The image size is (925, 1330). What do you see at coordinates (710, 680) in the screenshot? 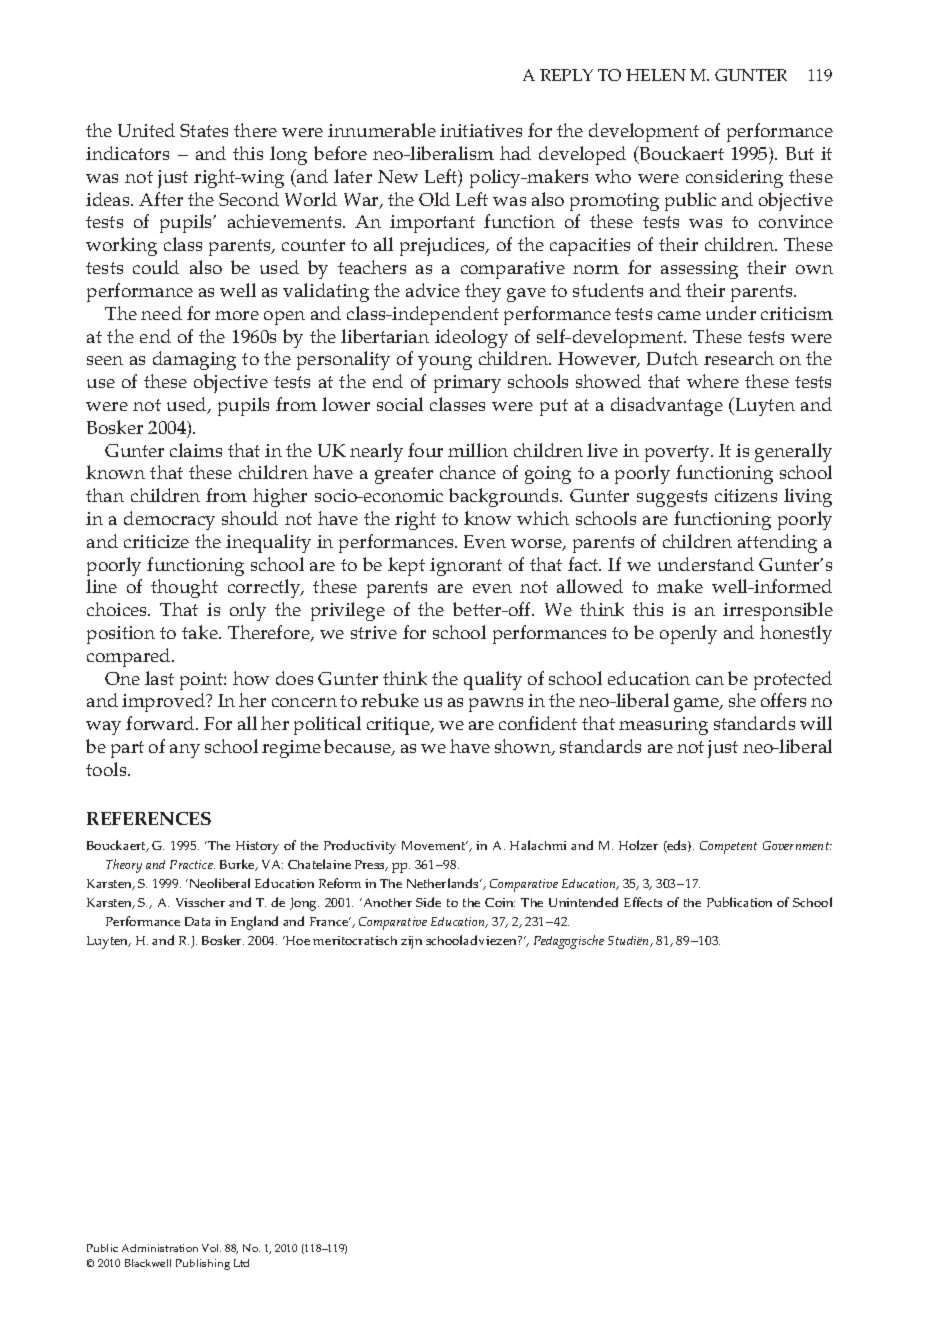
I see `can` at bounding box center [710, 680].
